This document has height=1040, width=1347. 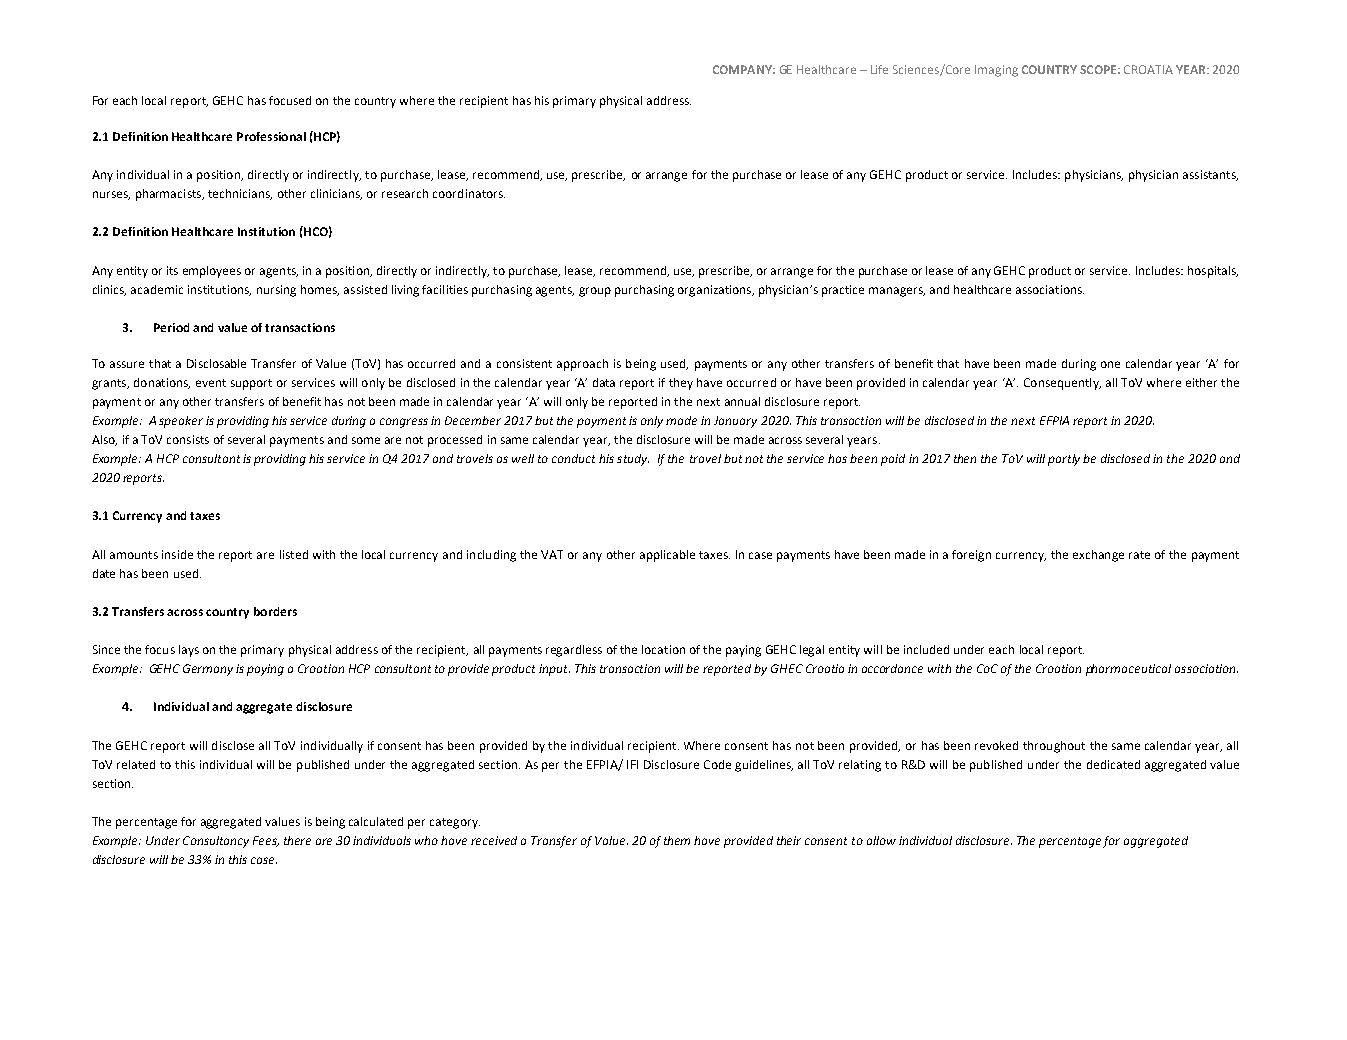 I want to click on Period, so click(x=171, y=327).
